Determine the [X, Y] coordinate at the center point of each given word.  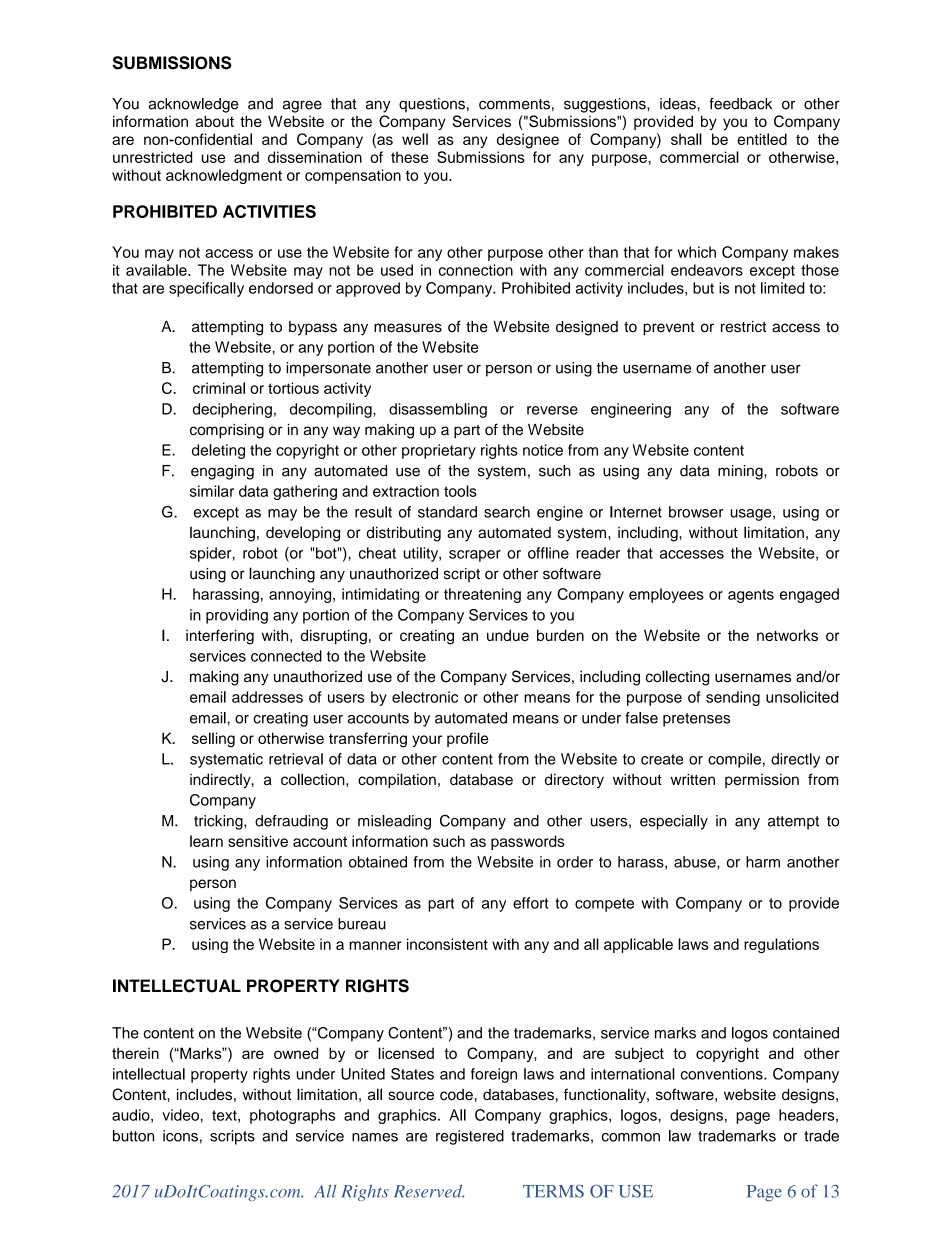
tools [460, 491]
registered [470, 1137]
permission [762, 781]
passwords [528, 842]
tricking [219, 822]
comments [514, 104]
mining [741, 472]
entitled [762, 139]
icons [180, 1136]
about [215, 121]
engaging [222, 472]
